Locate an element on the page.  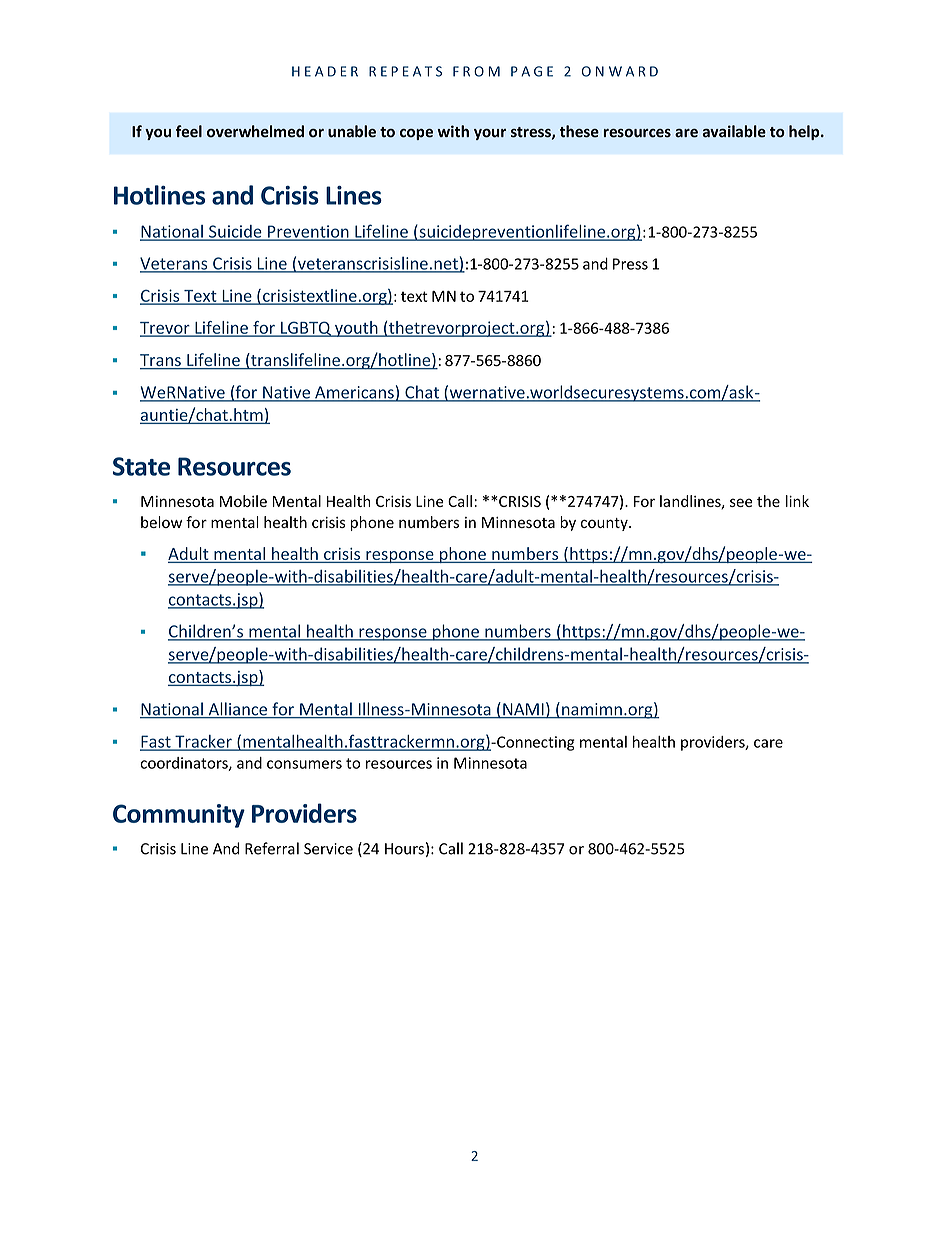
link is located at coordinates (797, 501).
